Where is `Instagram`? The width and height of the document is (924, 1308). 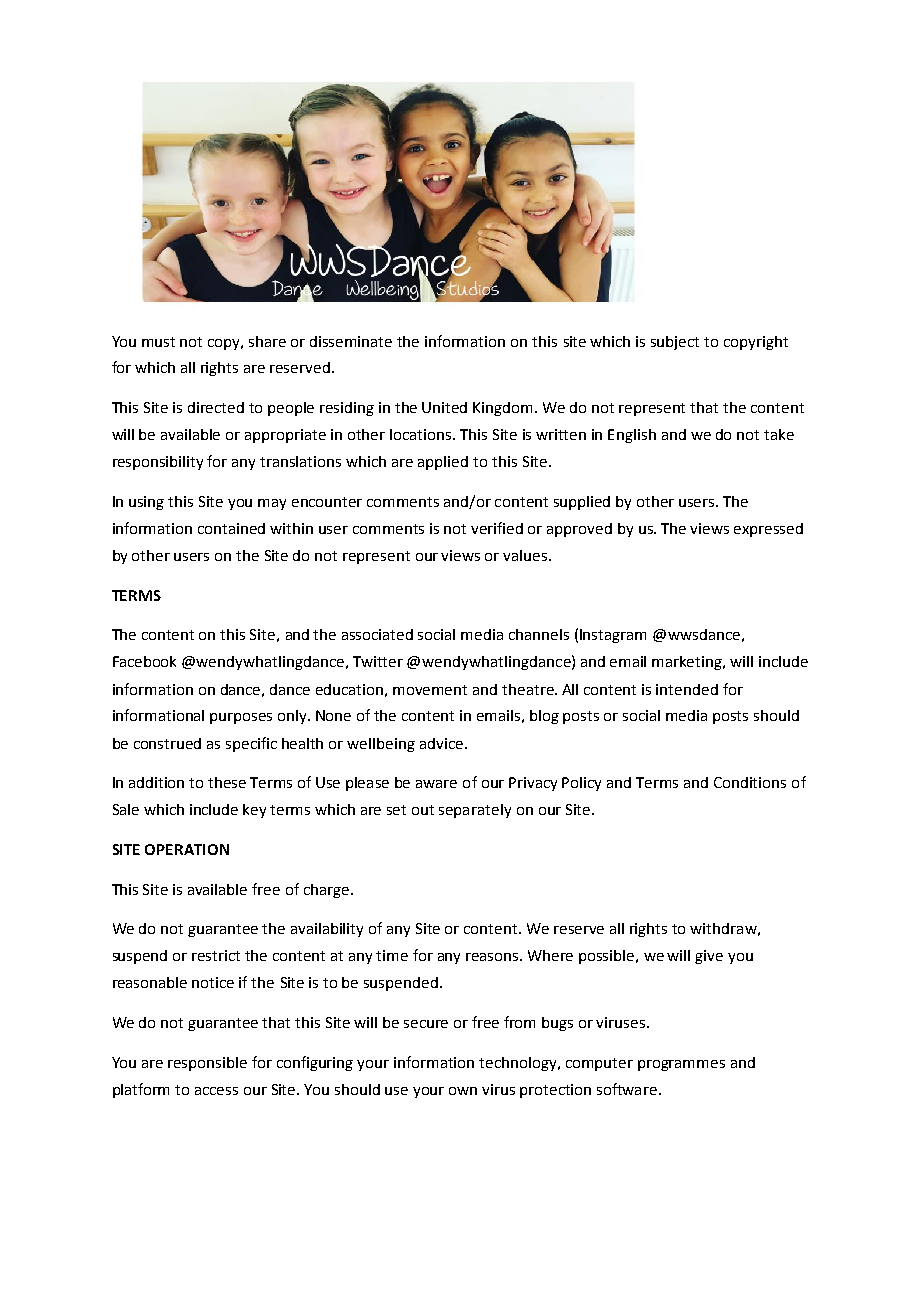 Instagram is located at coordinates (613, 636).
